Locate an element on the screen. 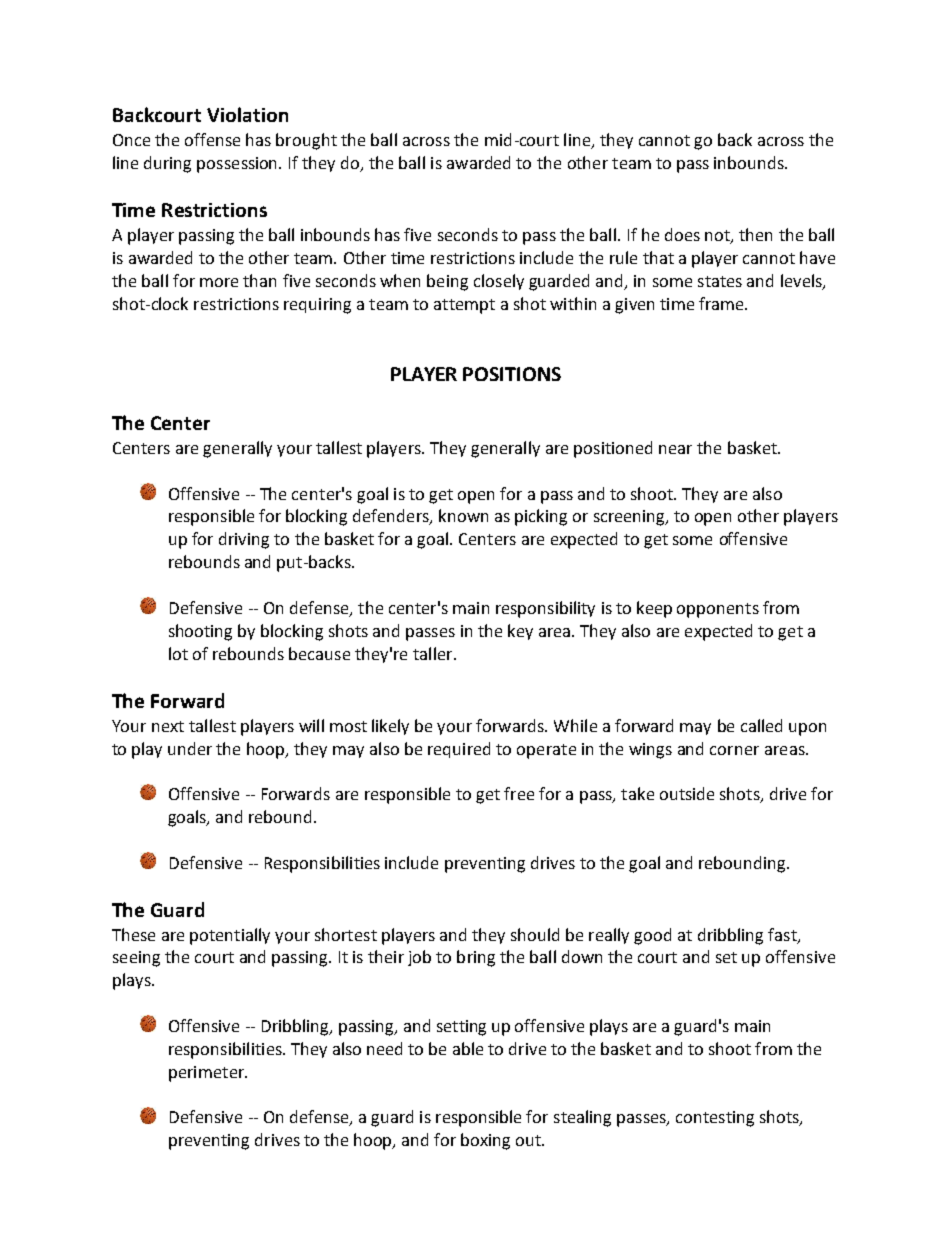  perimeter is located at coordinates (207, 1074).
